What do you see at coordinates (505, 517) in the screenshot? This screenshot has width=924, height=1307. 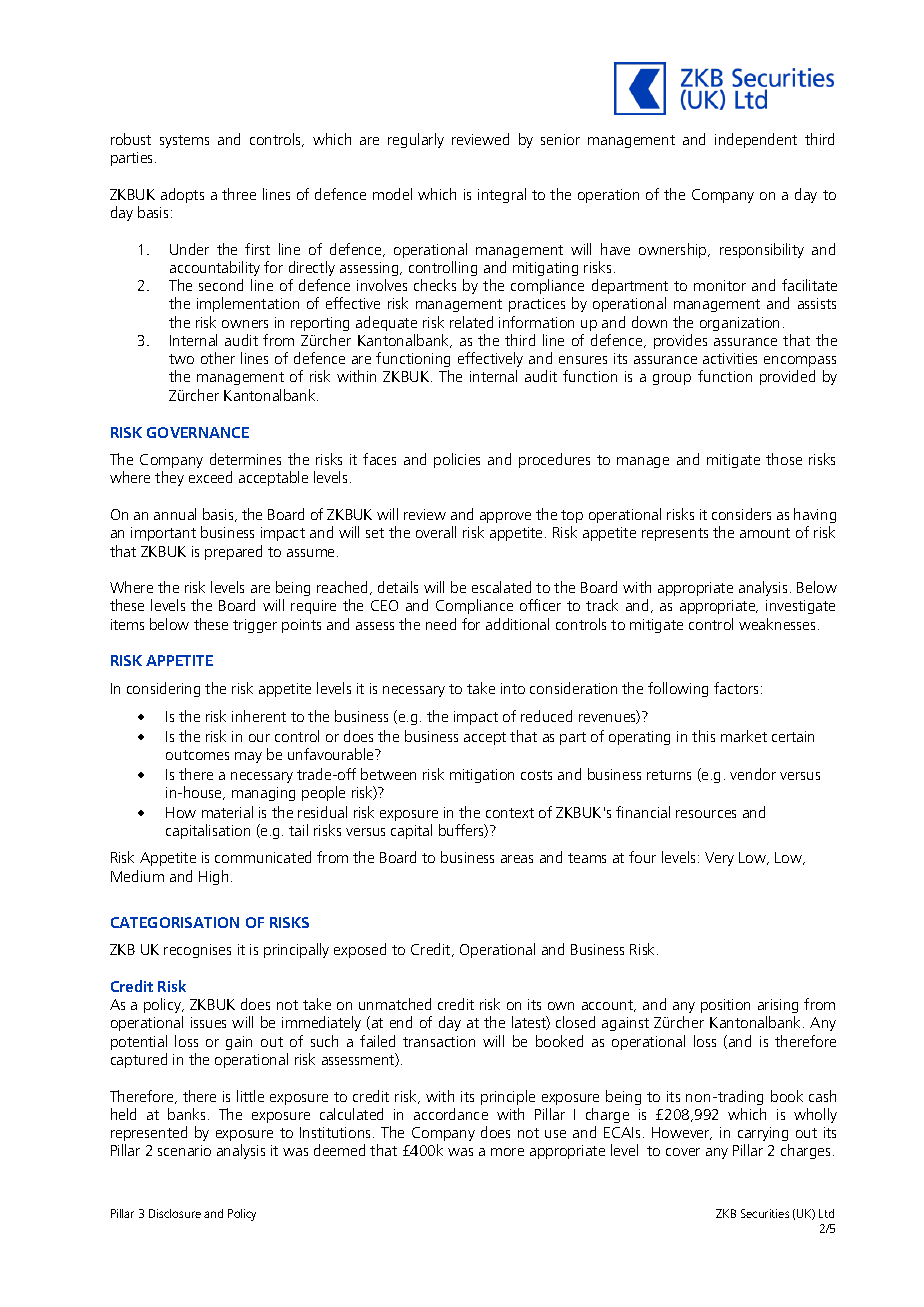 I see `approve` at bounding box center [505, 517].
